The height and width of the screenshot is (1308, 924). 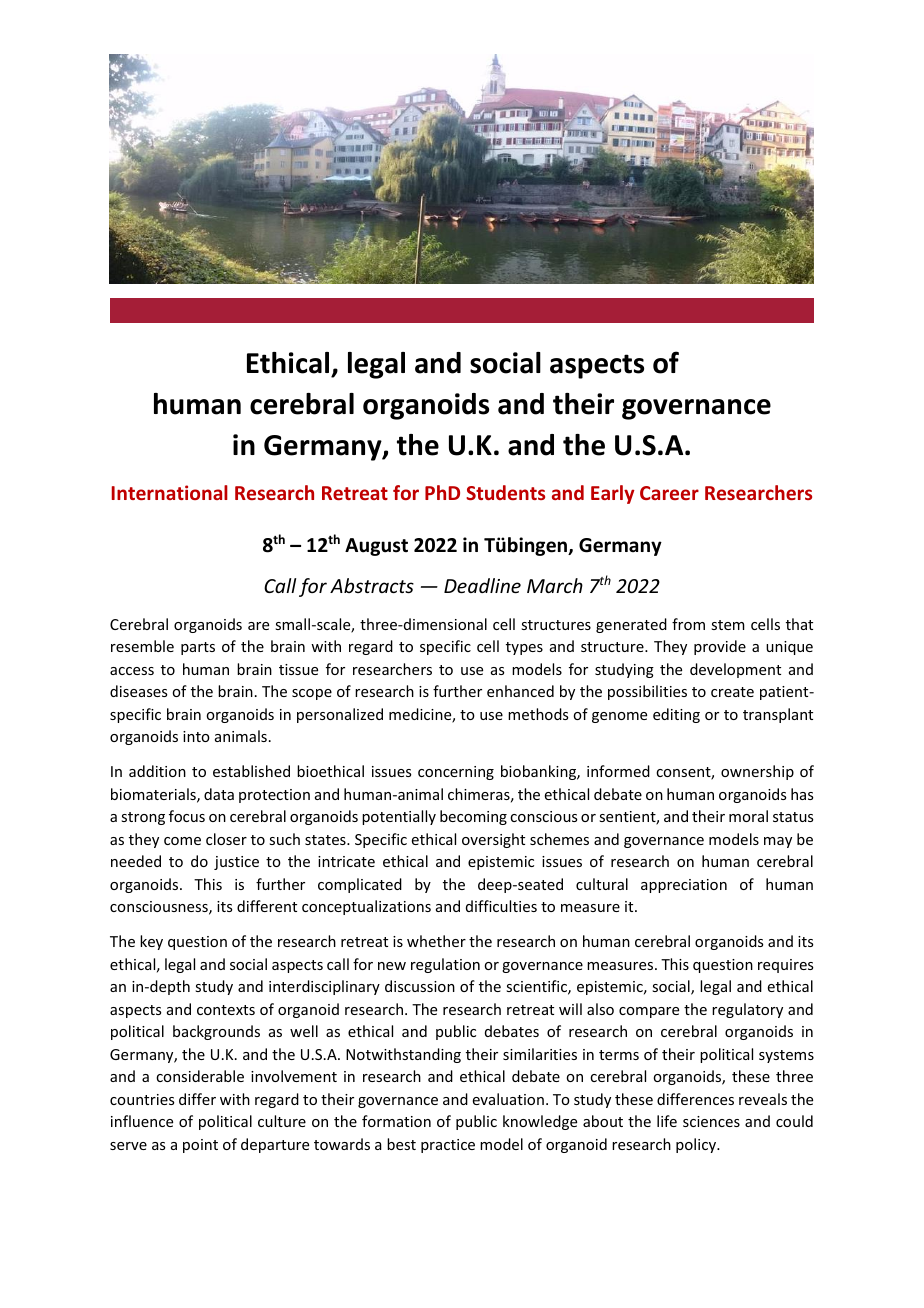 I want to click on methods, so click(x=538, y=714).
